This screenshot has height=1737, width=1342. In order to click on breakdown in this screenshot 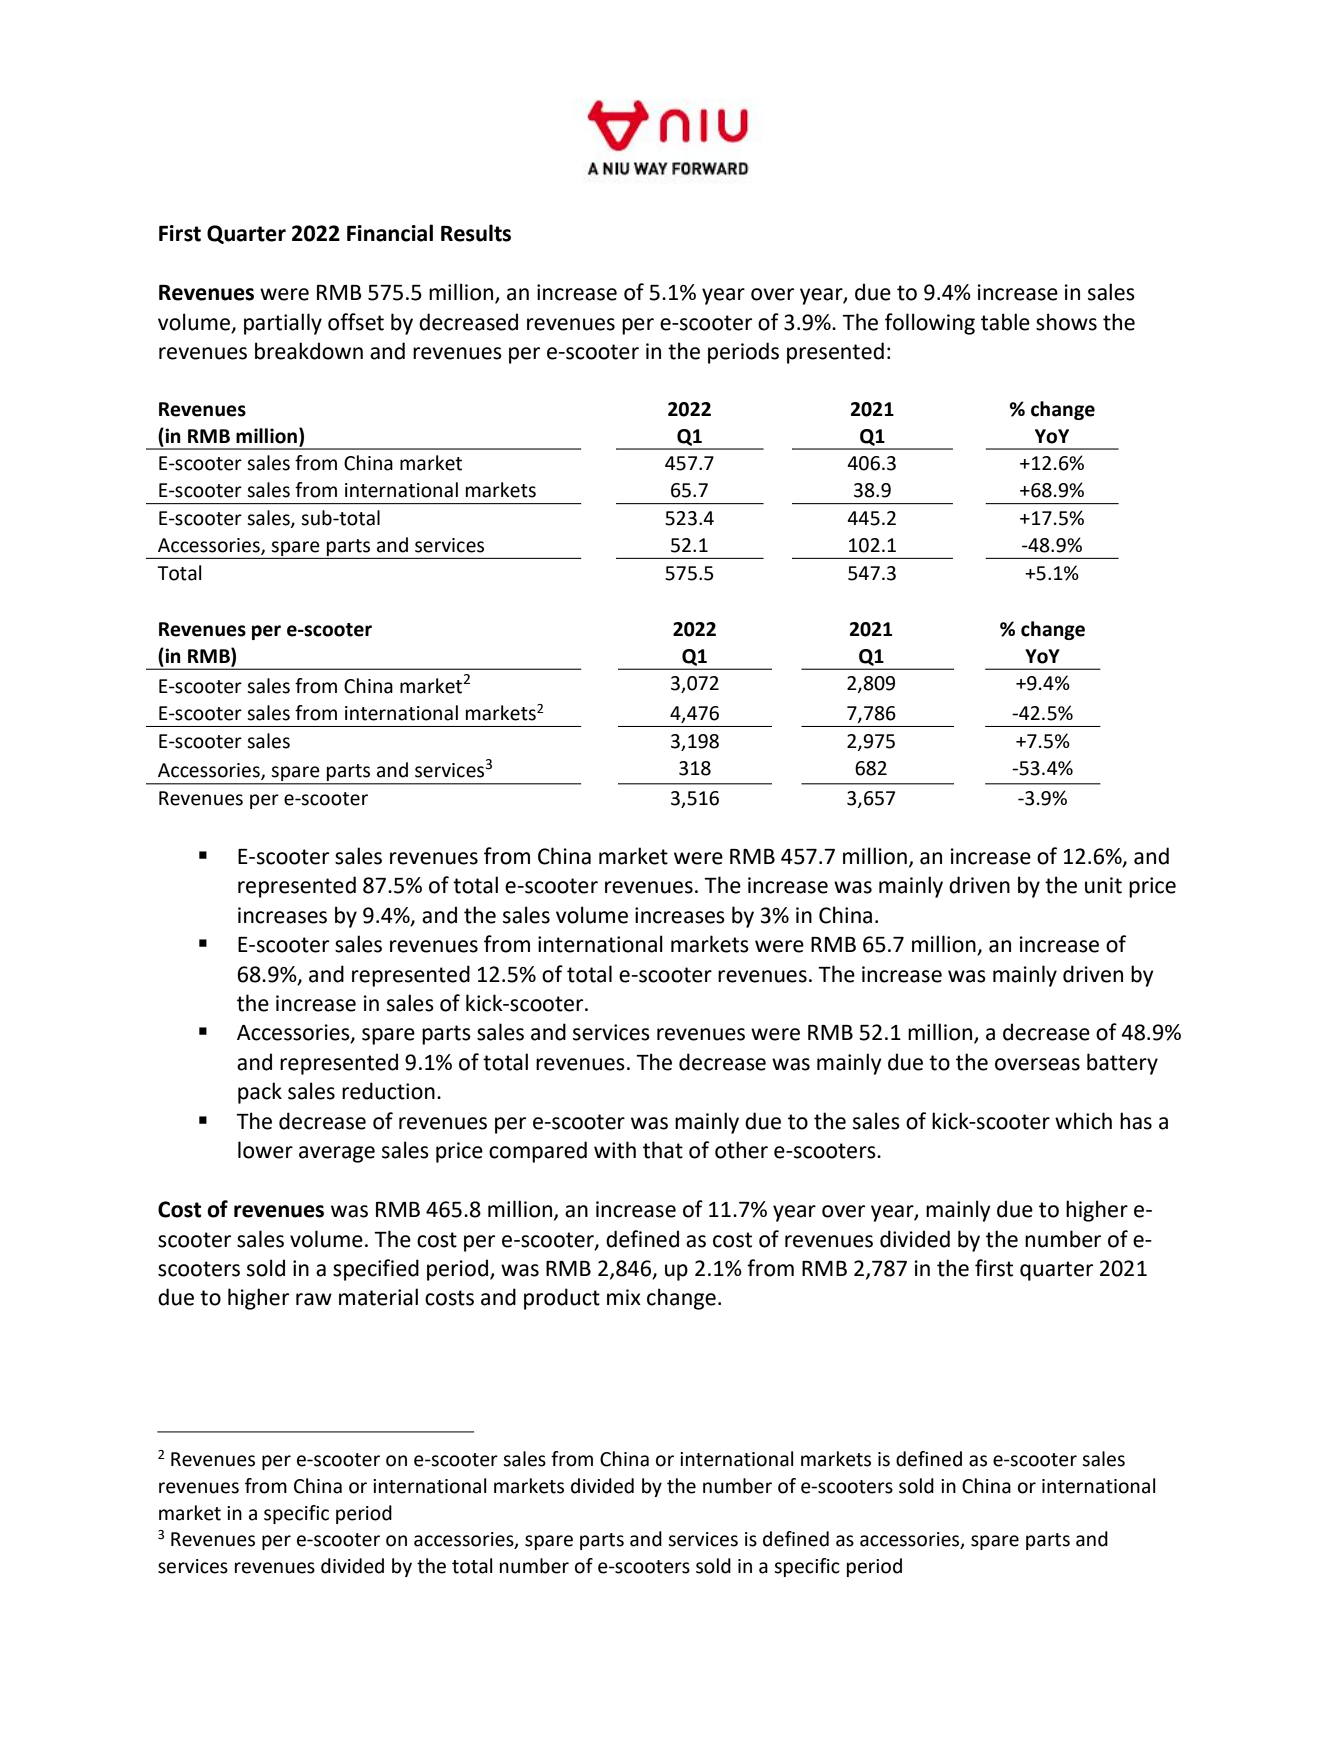, I will do `click(309, 351)`.
